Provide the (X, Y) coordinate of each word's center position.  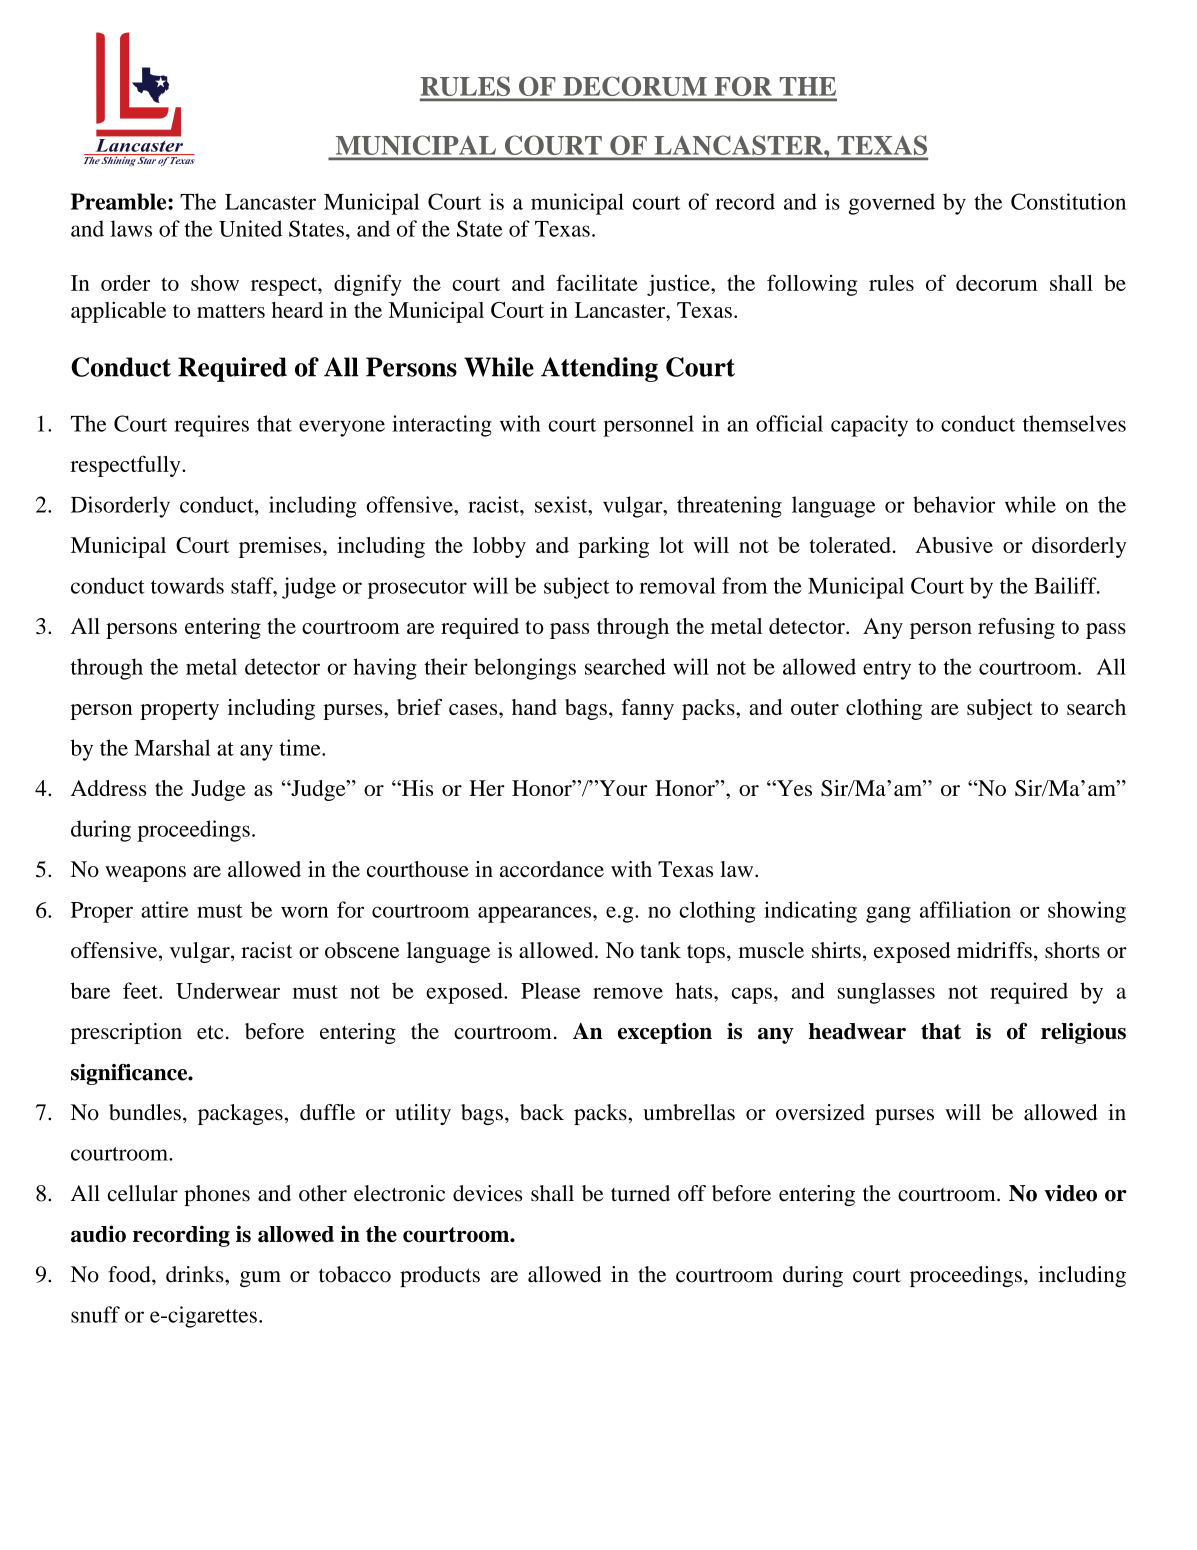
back (542, 1112)
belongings (525, 669)
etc (210, 1032)
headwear (857, 1031)
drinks (196, 1274)
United (250, 228)
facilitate (597, 282)
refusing (1016, 628)
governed (891, 204)
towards (187, 585)
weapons (145, 874)
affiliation (965, 909)
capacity (869, 426)
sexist (562, 504)
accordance (552, 869)
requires (211, 426)
